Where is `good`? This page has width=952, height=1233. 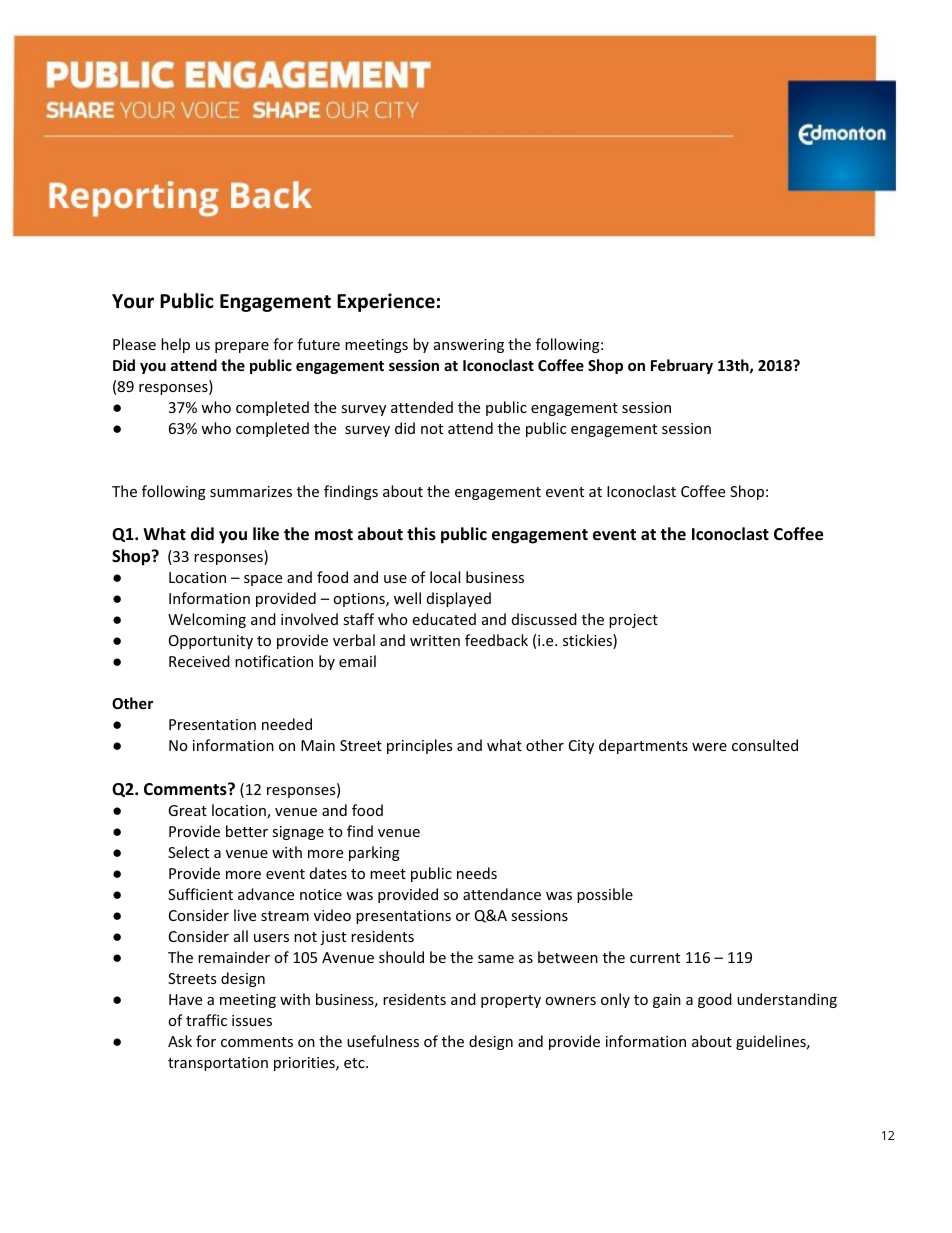 good is located at coordinates (715, 1000).
